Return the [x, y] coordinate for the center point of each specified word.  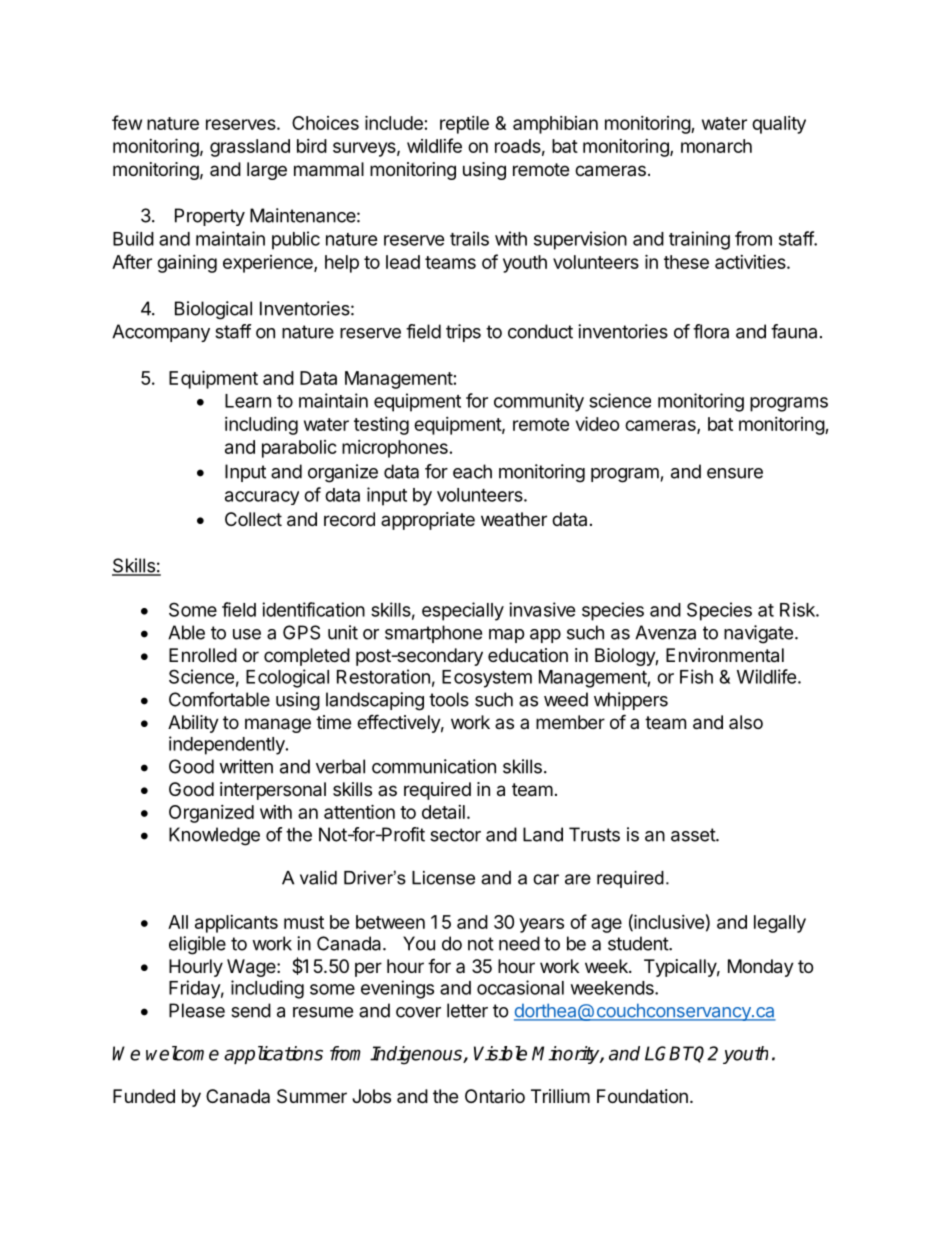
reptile [464, 125]
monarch [716, 146]
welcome [182, 1053]
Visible [500, 1053]
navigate [758, 634]
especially [463, 611]
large [267, 171]
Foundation [642, 1096]
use [247, 634]
